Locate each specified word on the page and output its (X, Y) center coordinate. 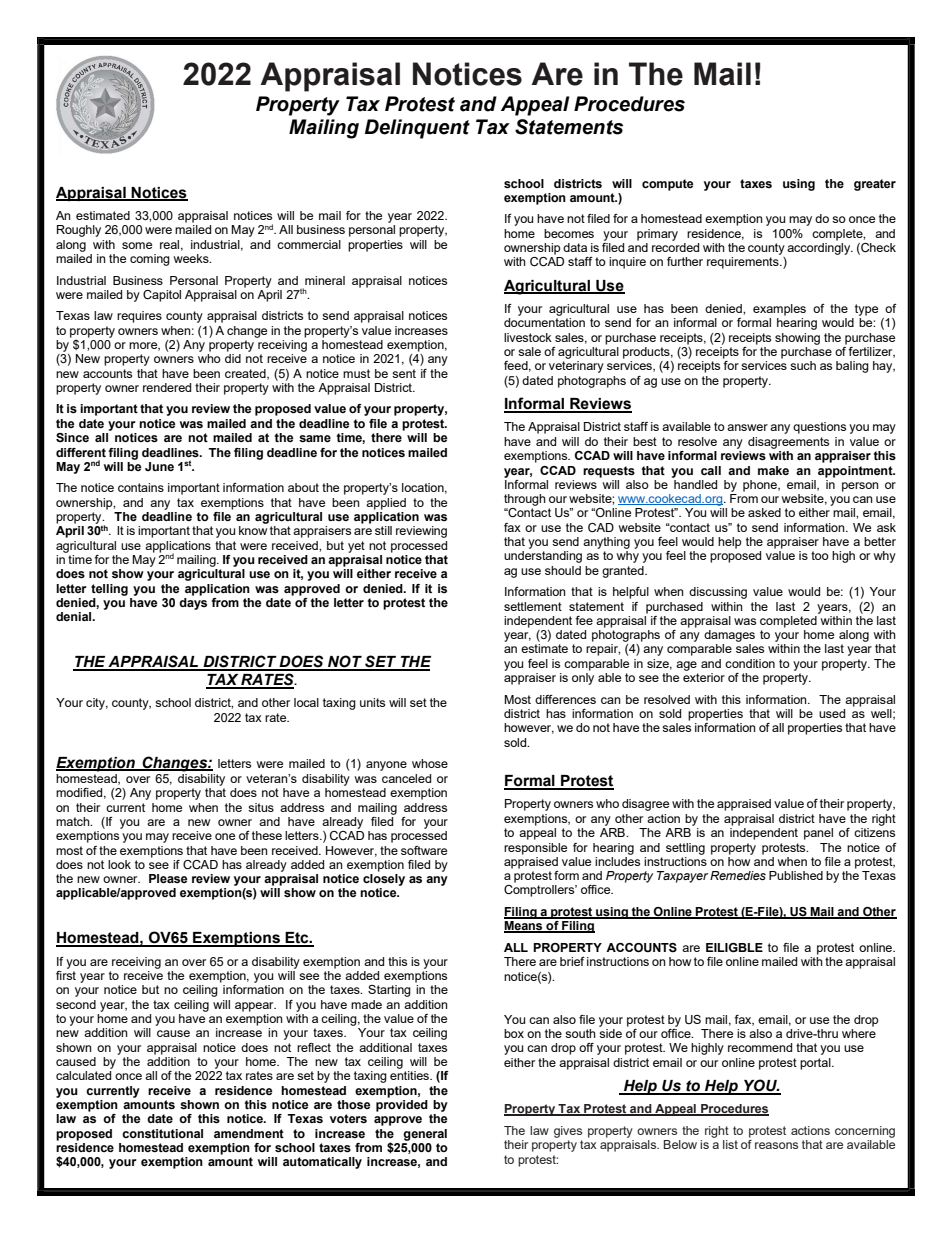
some (137, 245)
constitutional (162, 1133)
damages (729, 636)
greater (875, 185)
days (193, 602)
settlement (533, 606)
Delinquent (417, 129)
